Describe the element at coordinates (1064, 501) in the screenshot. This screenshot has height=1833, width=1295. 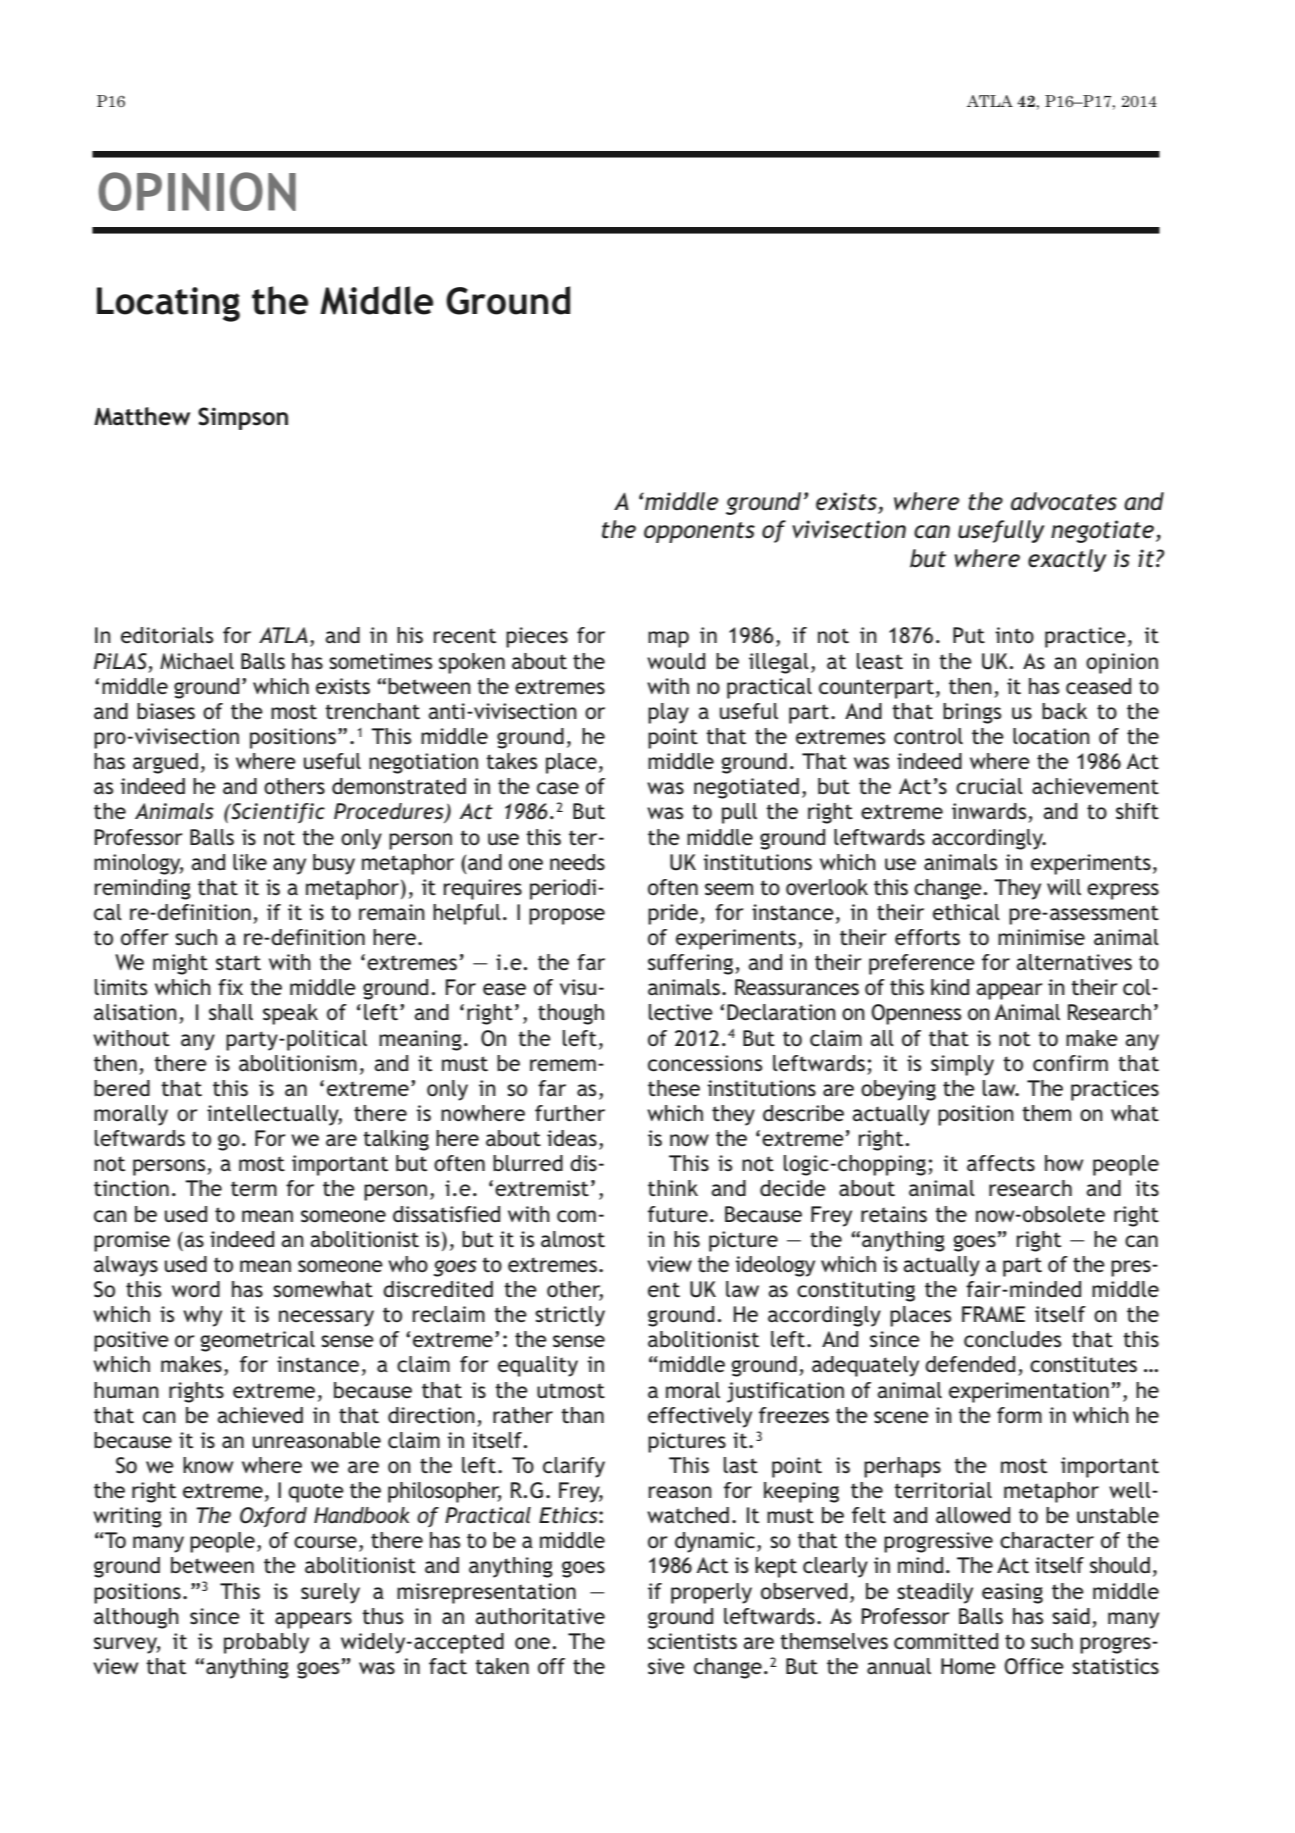
I see `advocates` at that location.
